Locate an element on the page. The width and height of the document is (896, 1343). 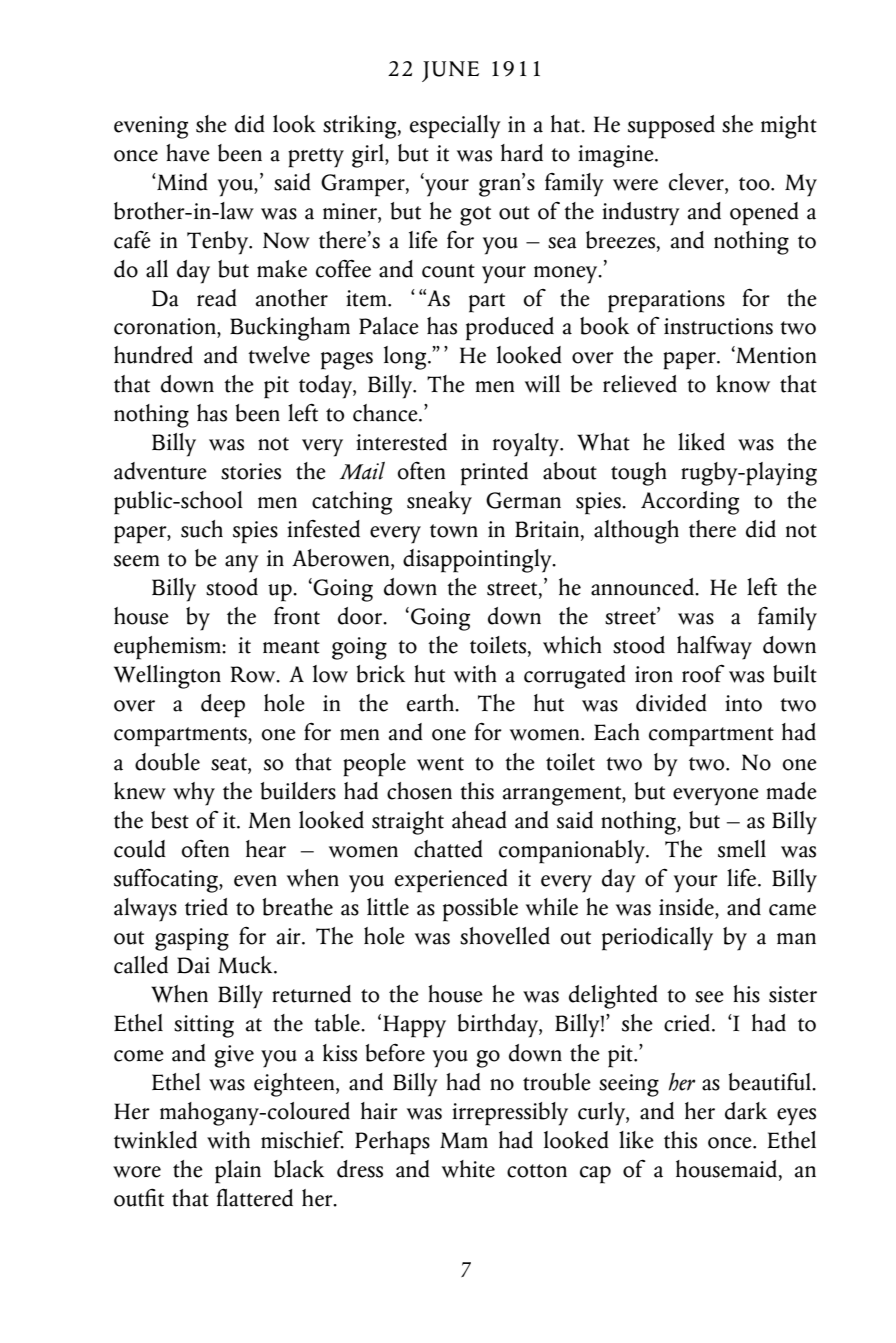
plain is located at coordinates (238, 1172).
